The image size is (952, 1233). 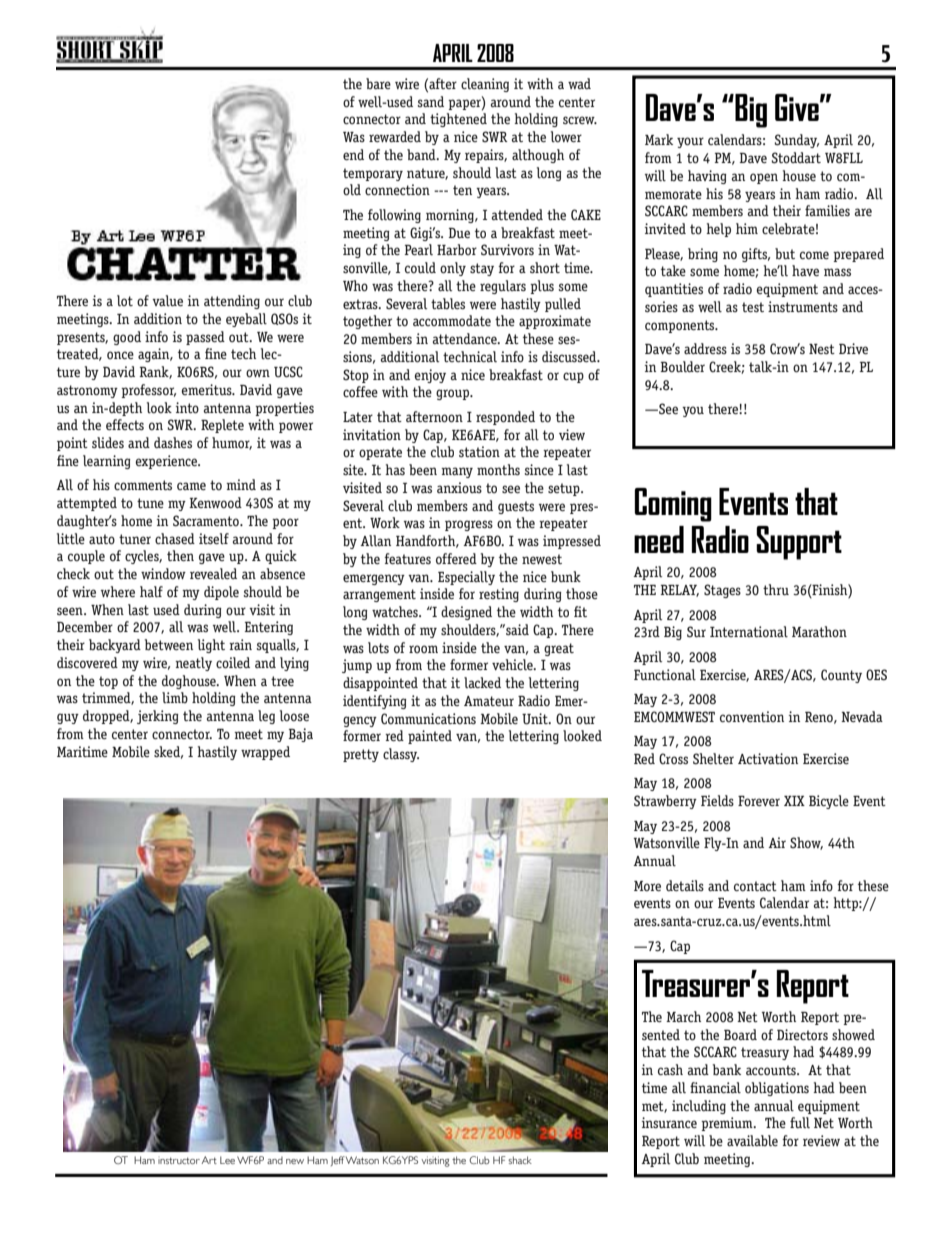 I want to click on bare, so click(x=378, y=83).
